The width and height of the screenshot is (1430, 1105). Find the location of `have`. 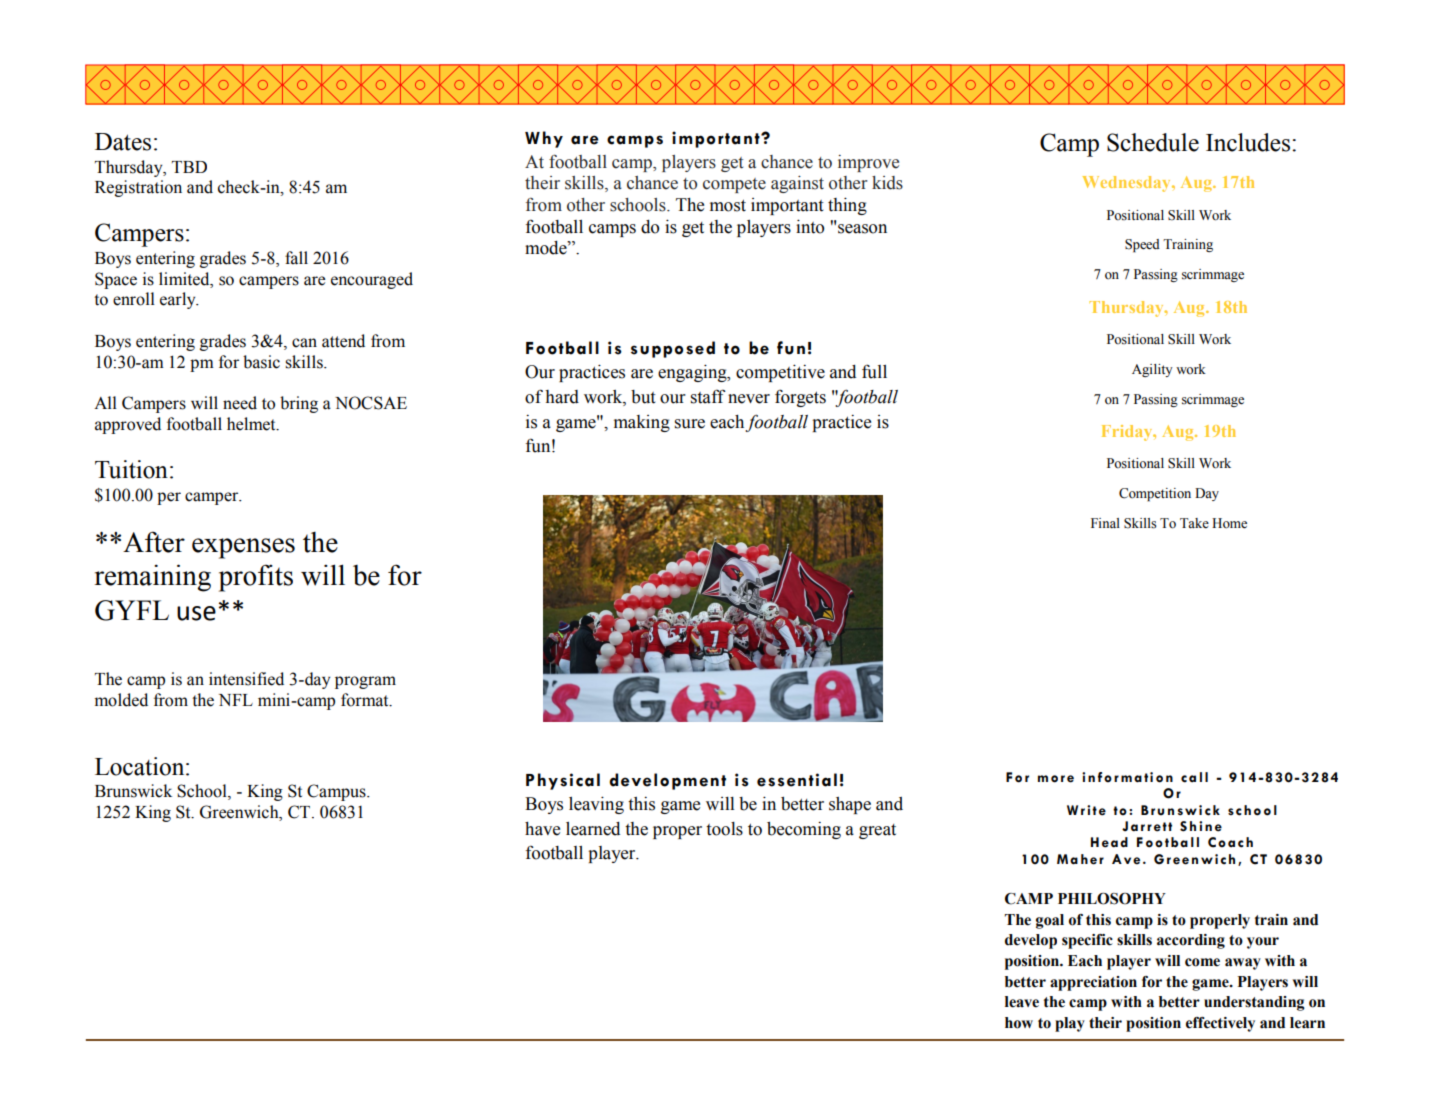

have is located at coordinates (542, 829).
